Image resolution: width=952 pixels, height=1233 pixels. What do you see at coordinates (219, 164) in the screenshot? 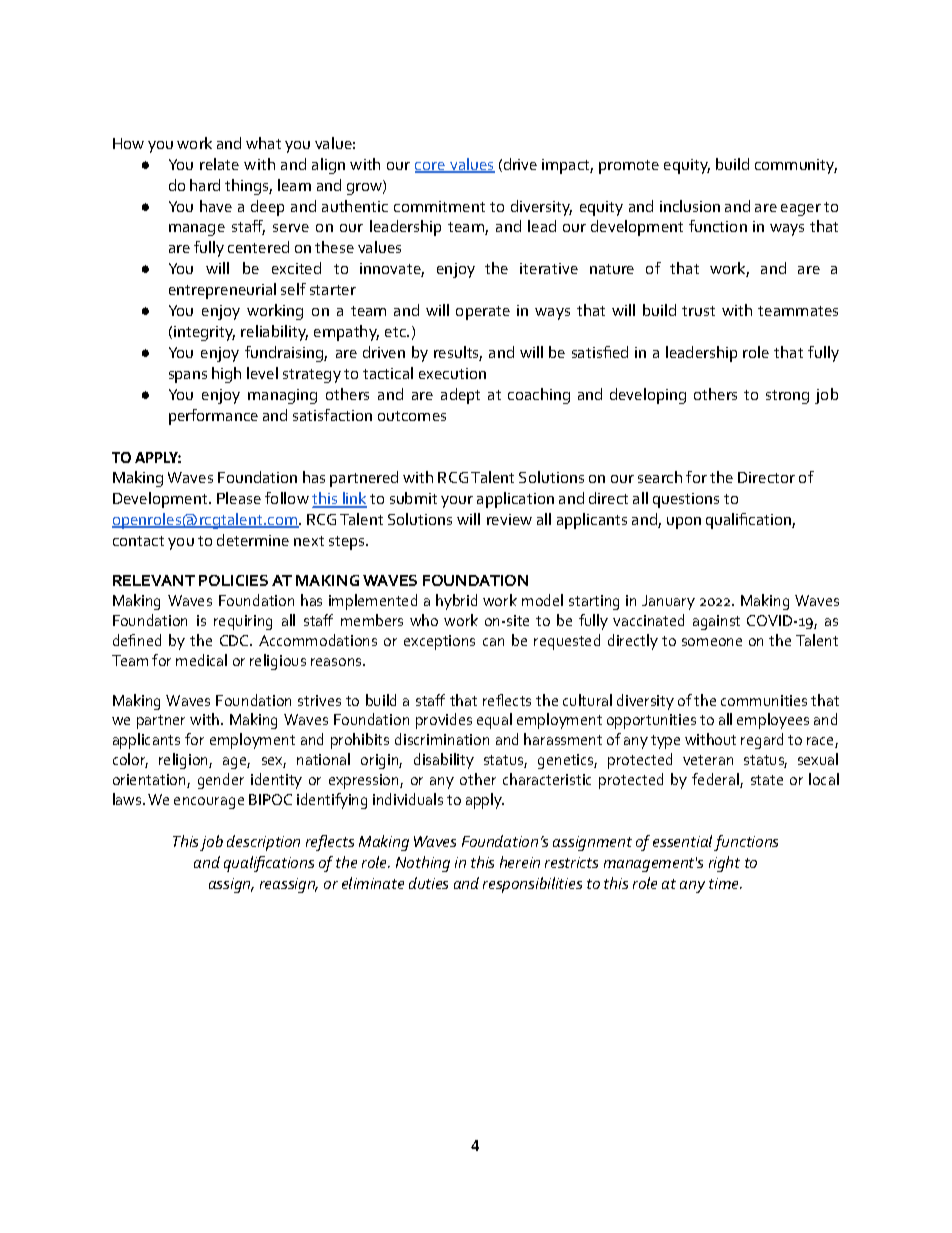
I see `relate` at bounding box center [219, 164].
